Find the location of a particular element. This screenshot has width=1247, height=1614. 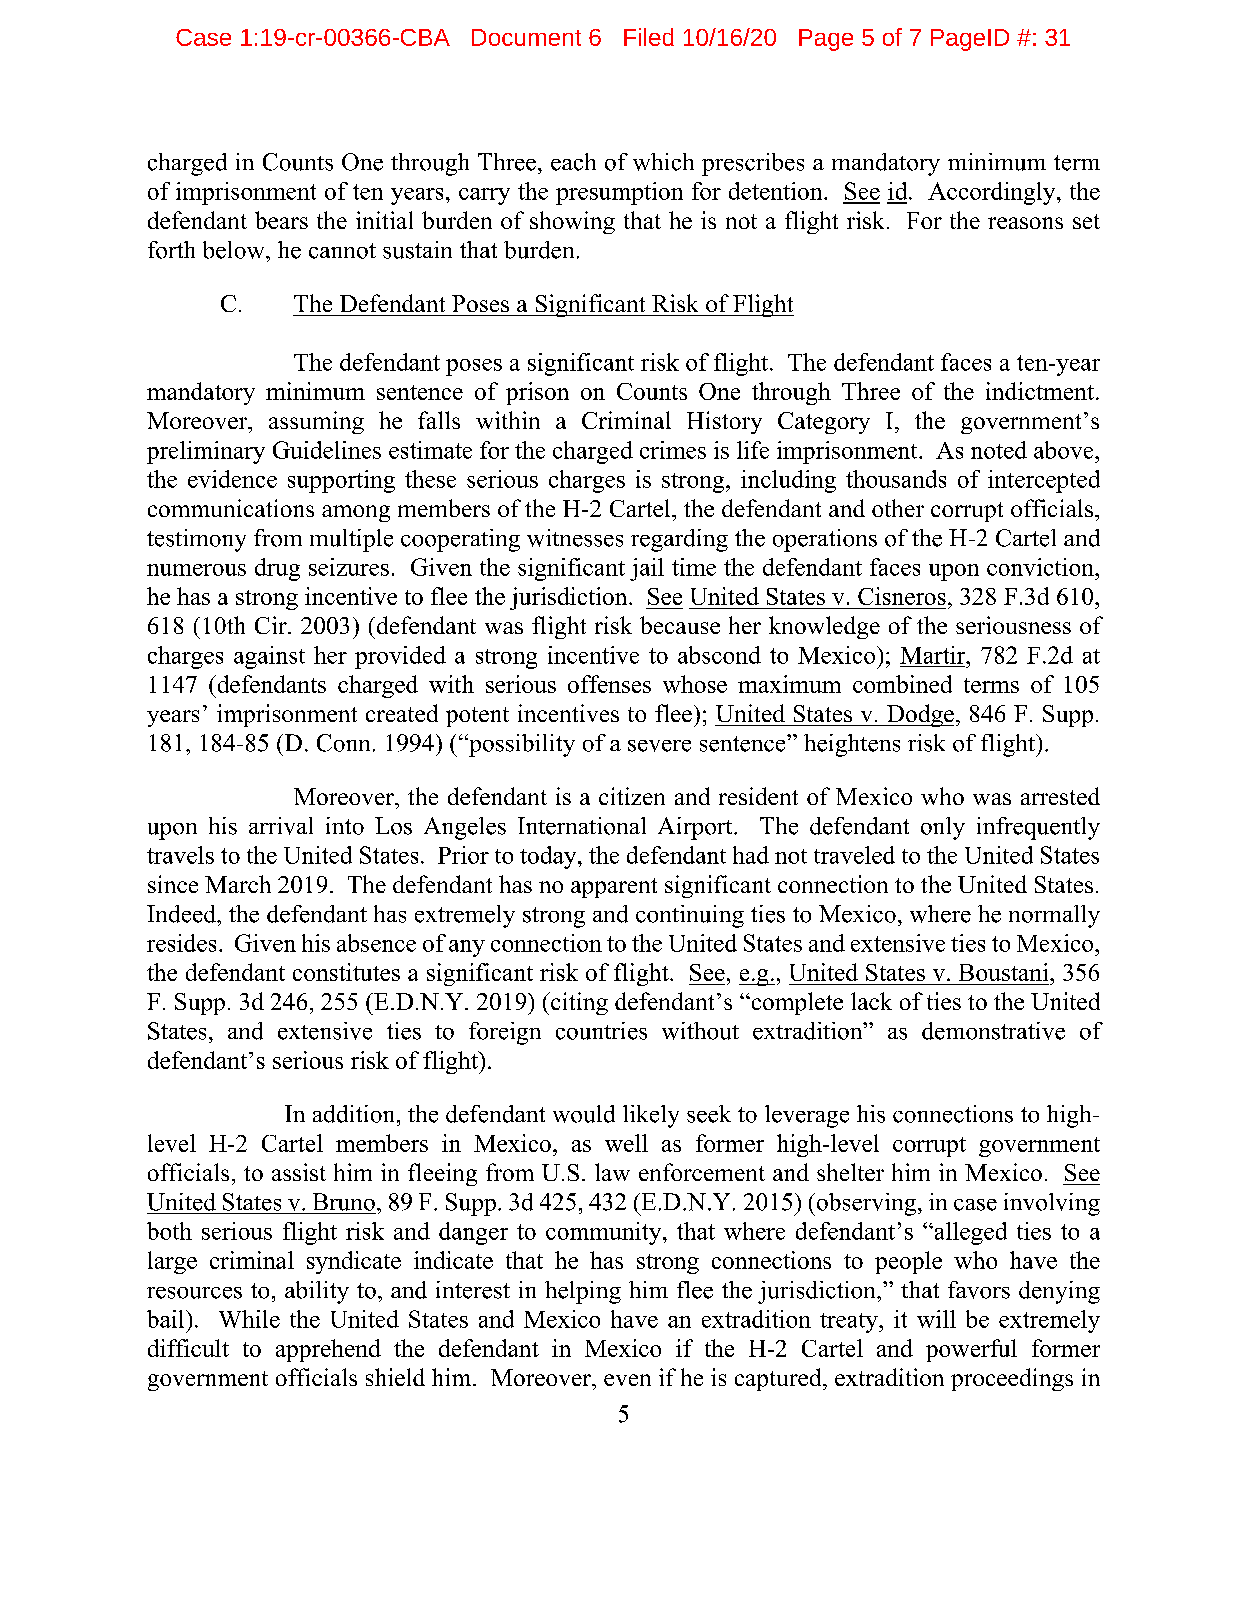

Filed is located at coordinates (649, 37).
